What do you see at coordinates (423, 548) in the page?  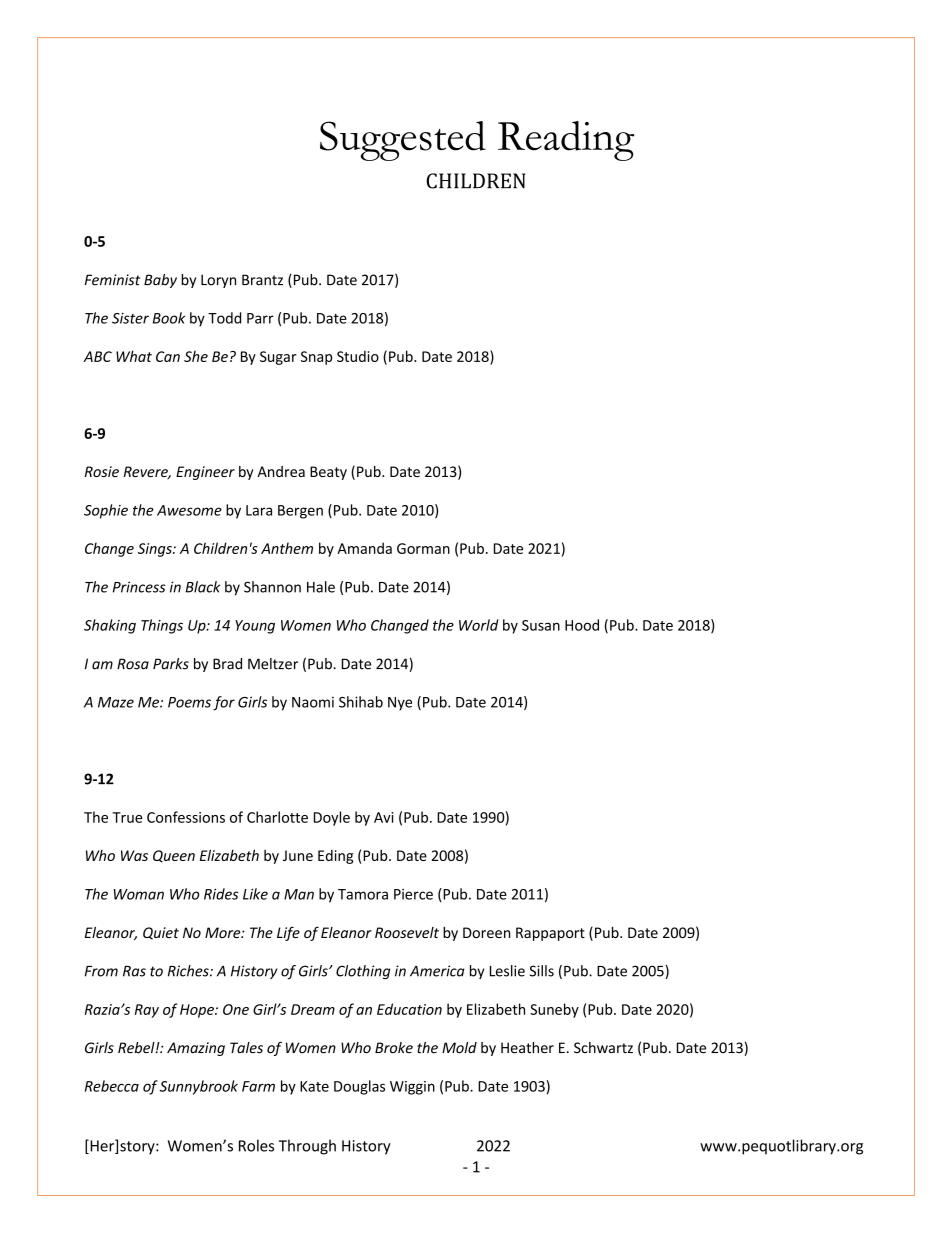 I see `Gorman` at bounding box center [423, 548].
